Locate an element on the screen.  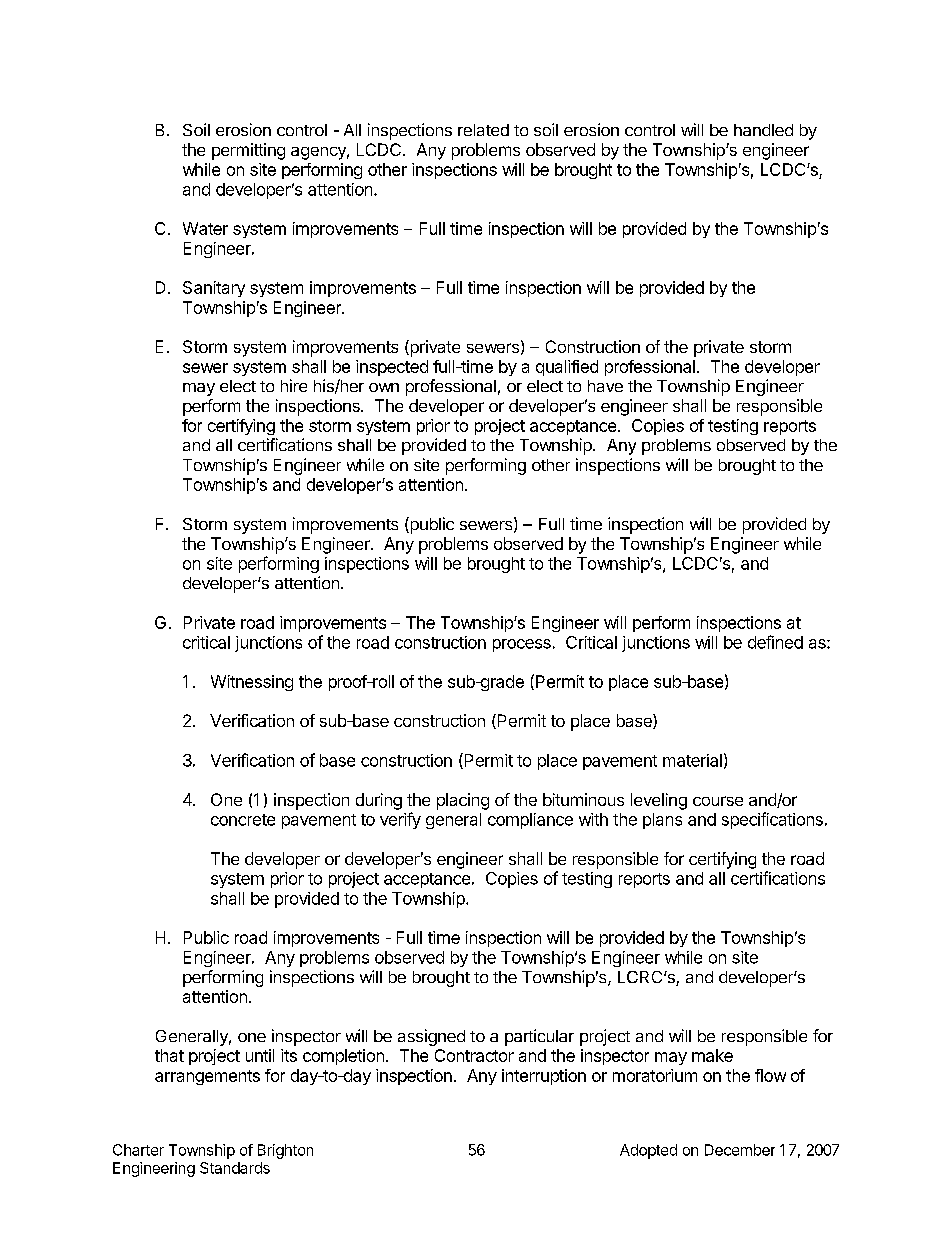
material is located at coordinates (692, 760).
